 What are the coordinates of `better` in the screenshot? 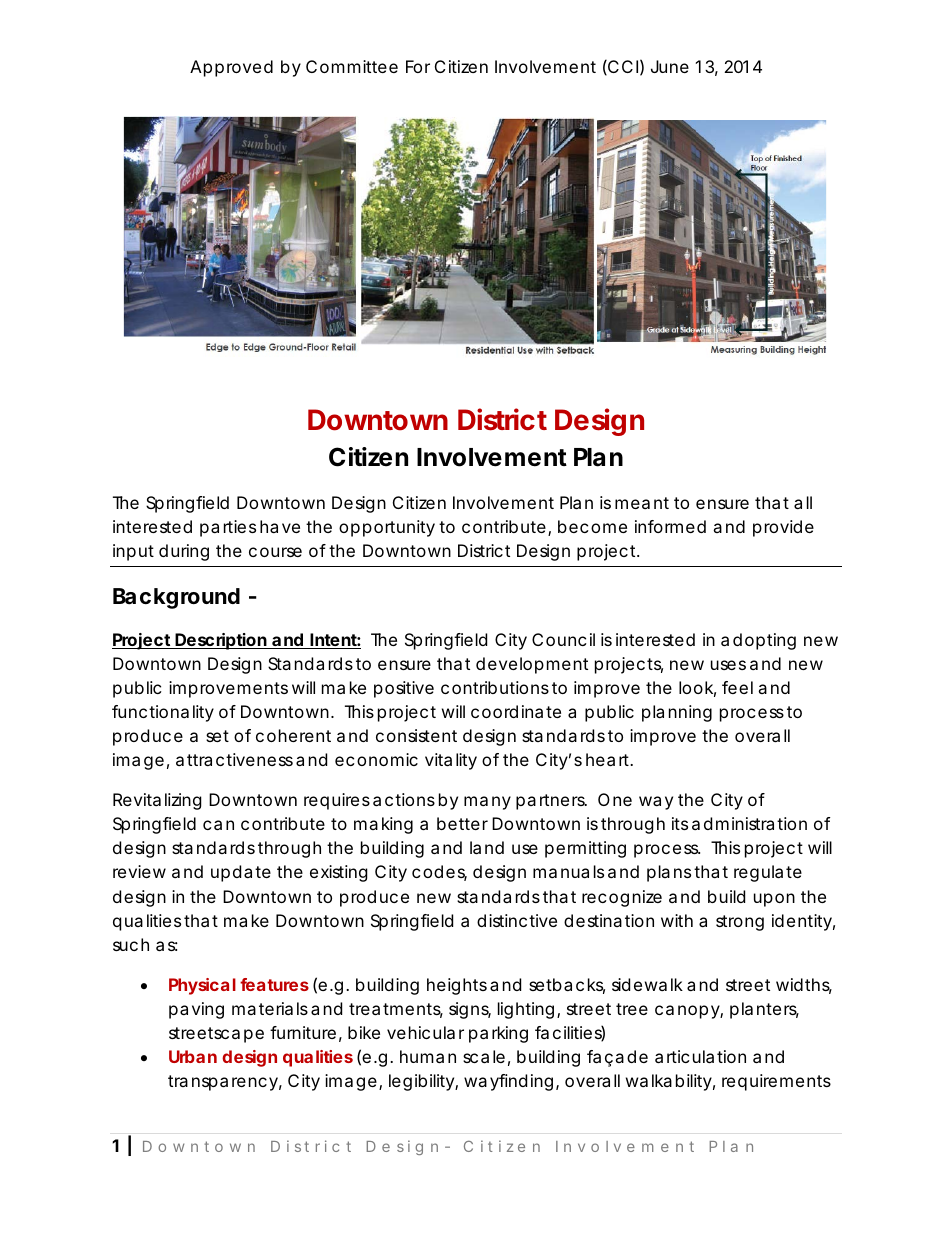 It's located at (462, 823).
